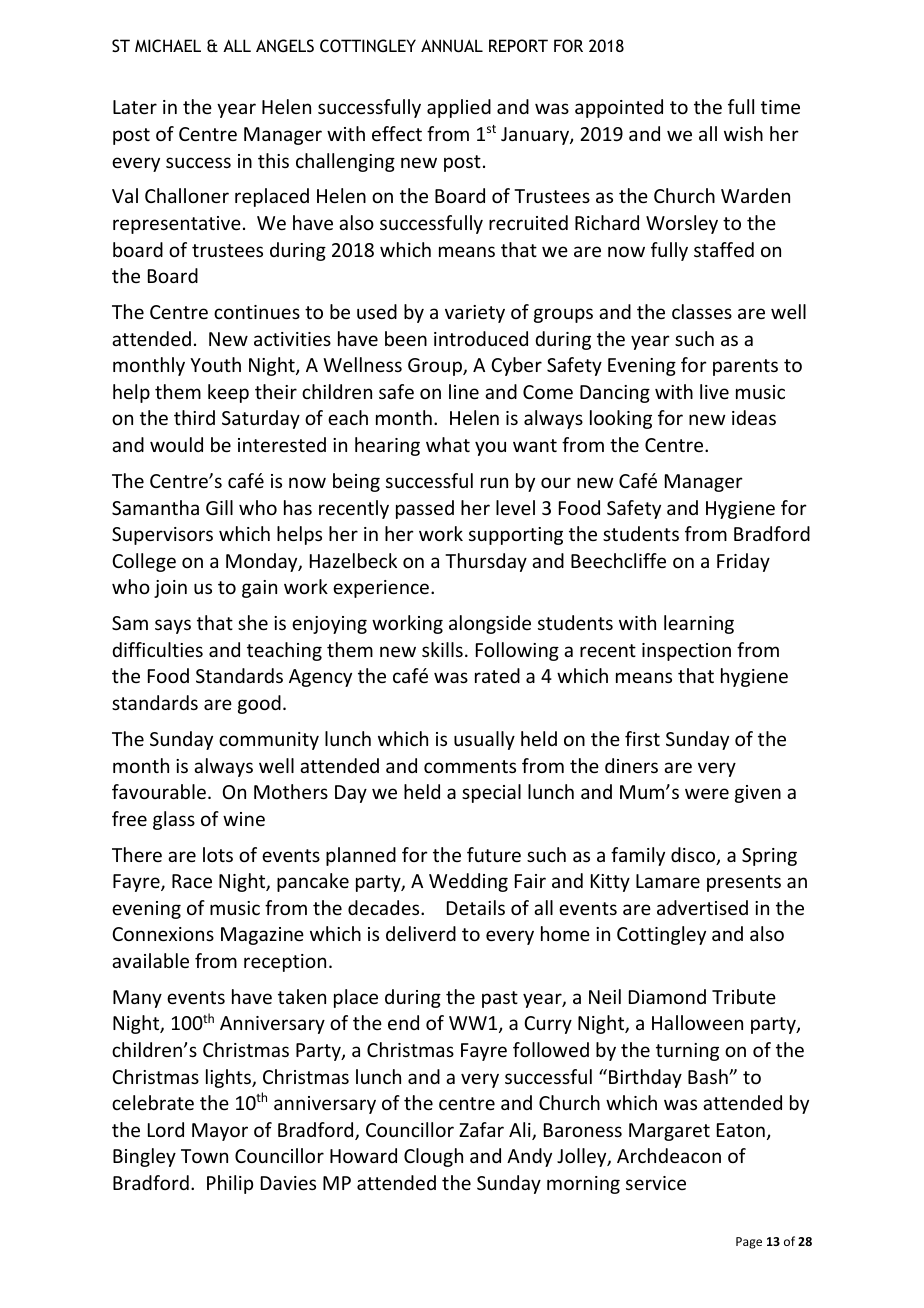 The image size is (924, 1308). Describe the element at coordinates (159, 791) in the image. I see `favourable` at that location.
